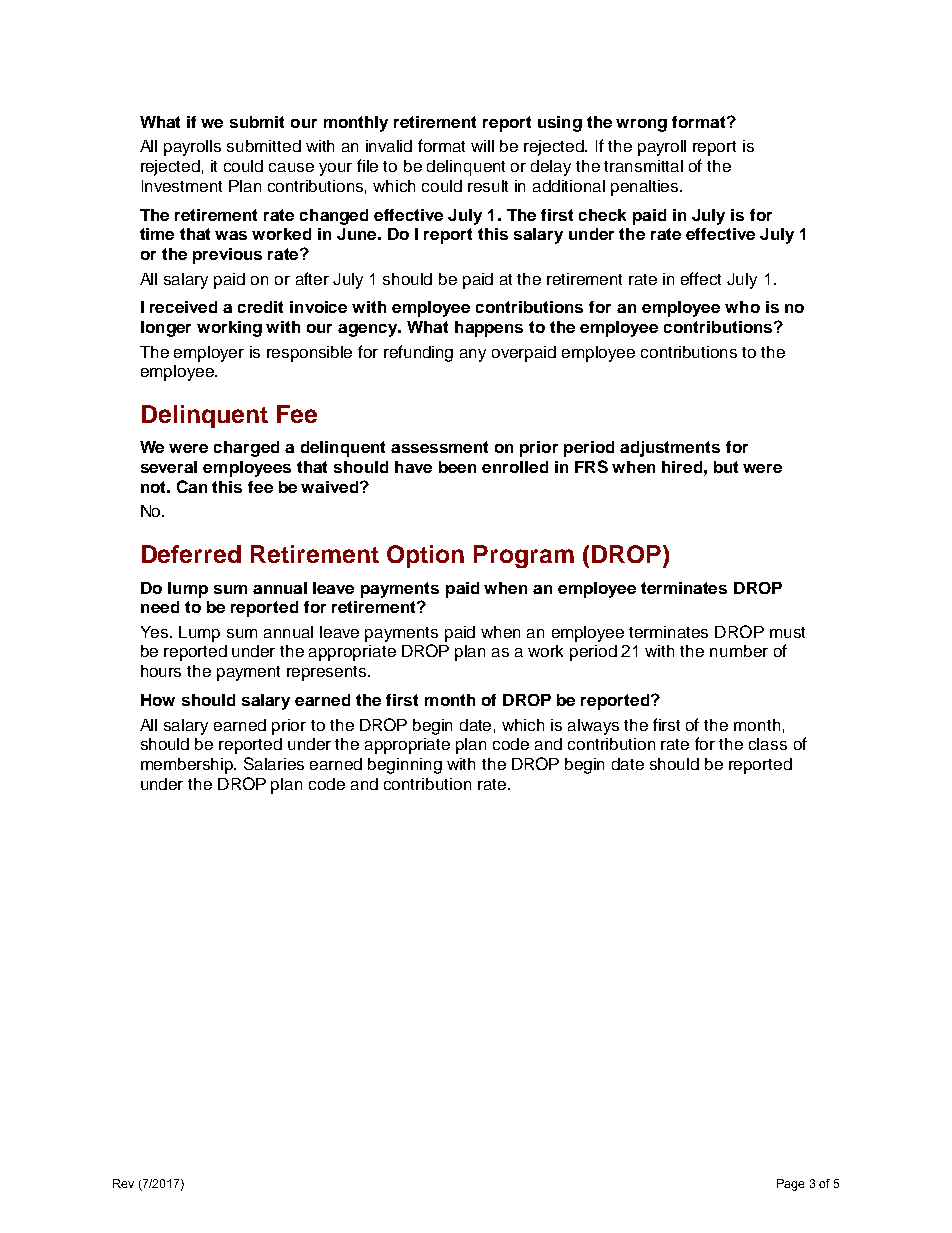 The height and width of the page is (1233, 952). What do you see at coordinates (482, 146) in the page?
I see `will` at bounding box center [482, 146].
